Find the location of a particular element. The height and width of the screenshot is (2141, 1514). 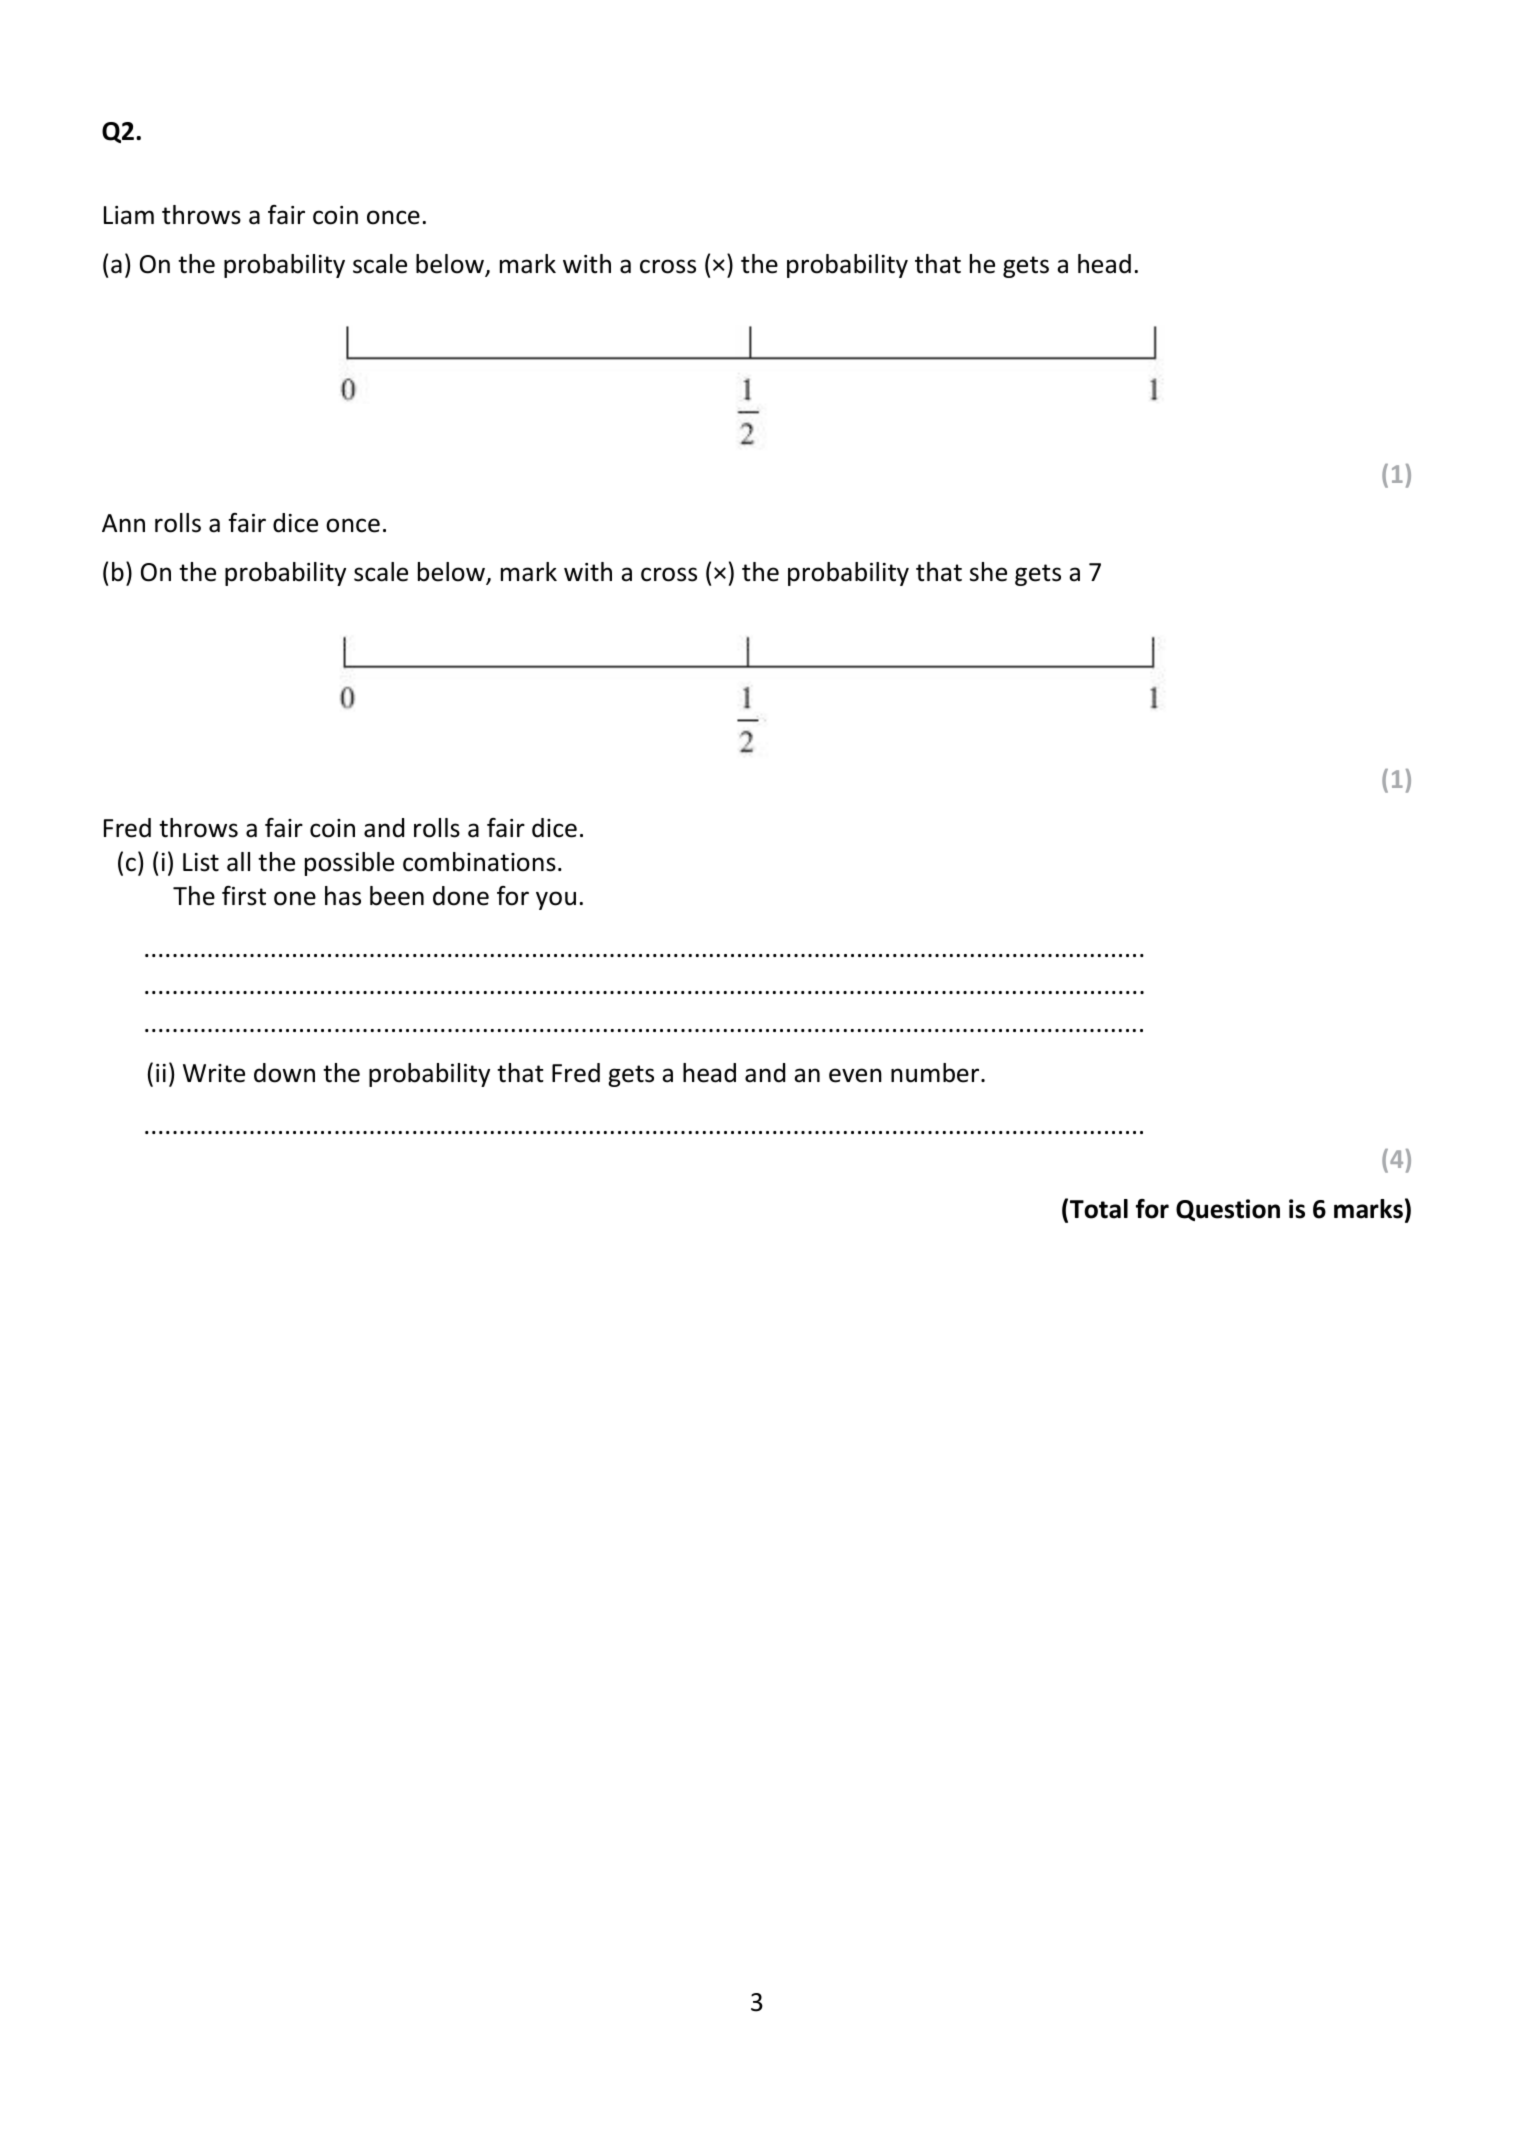

number is located at coordinates (936, 1073).
